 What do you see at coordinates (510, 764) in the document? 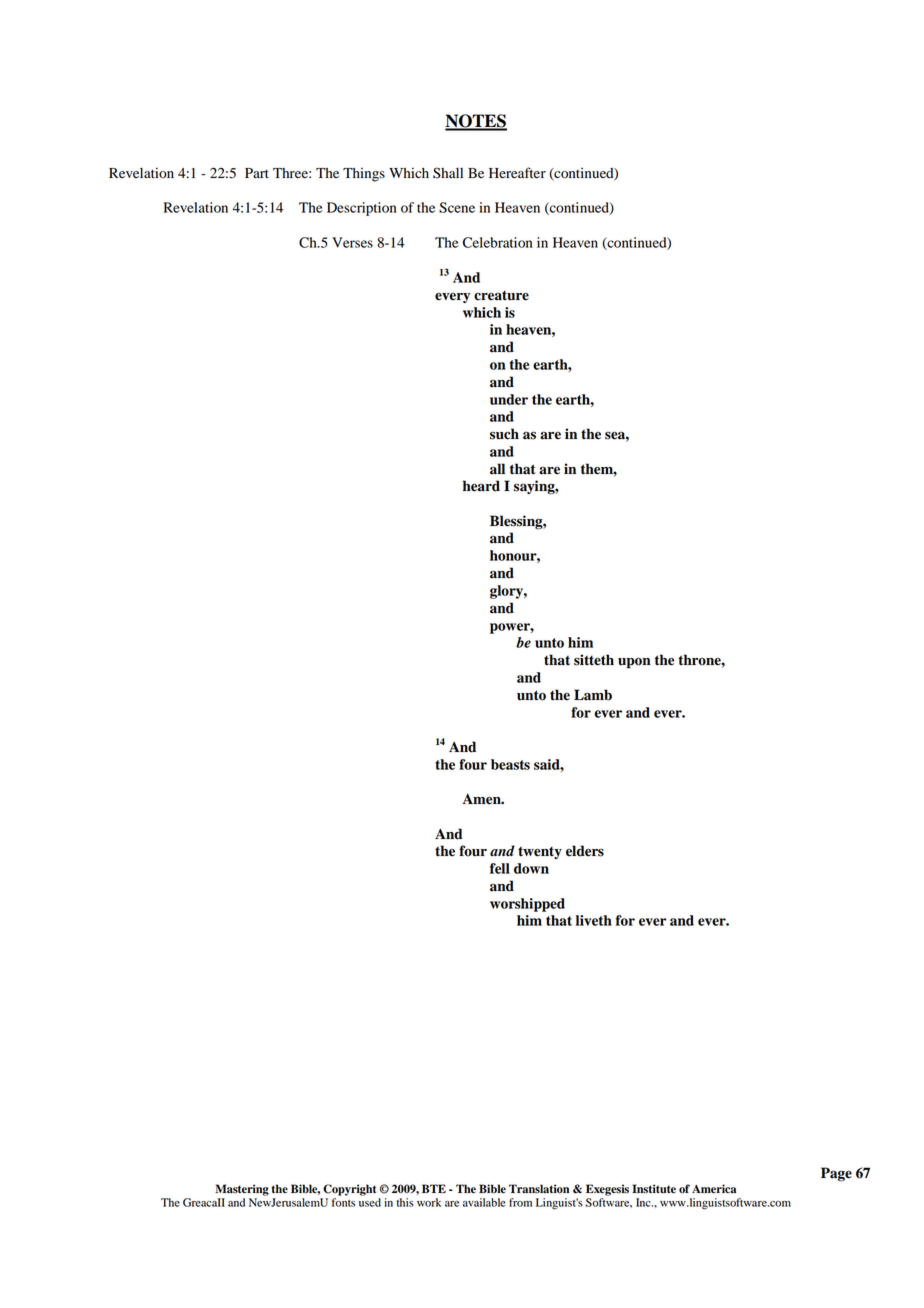
I see `beasts` at bounding box center [510, 764].
